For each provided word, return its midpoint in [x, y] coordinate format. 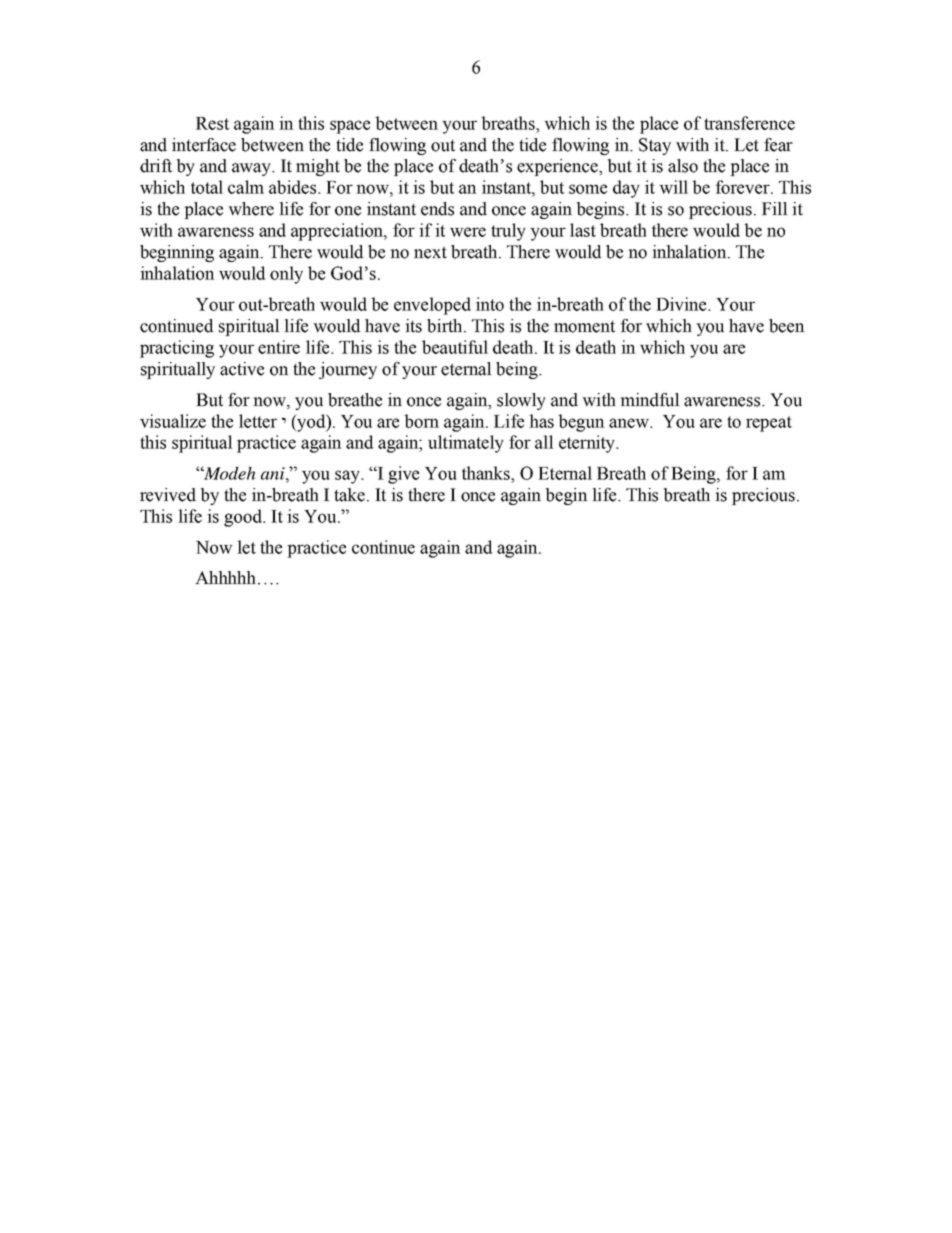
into [490, 304]
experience [558, 167]
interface [204, 145]
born [421, 421]
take [351, 495]
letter [258, 421]
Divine [682, 304]
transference [749, 123]
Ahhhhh [225, 577]
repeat [769, 424]
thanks [487, 473]
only [286, 275]
